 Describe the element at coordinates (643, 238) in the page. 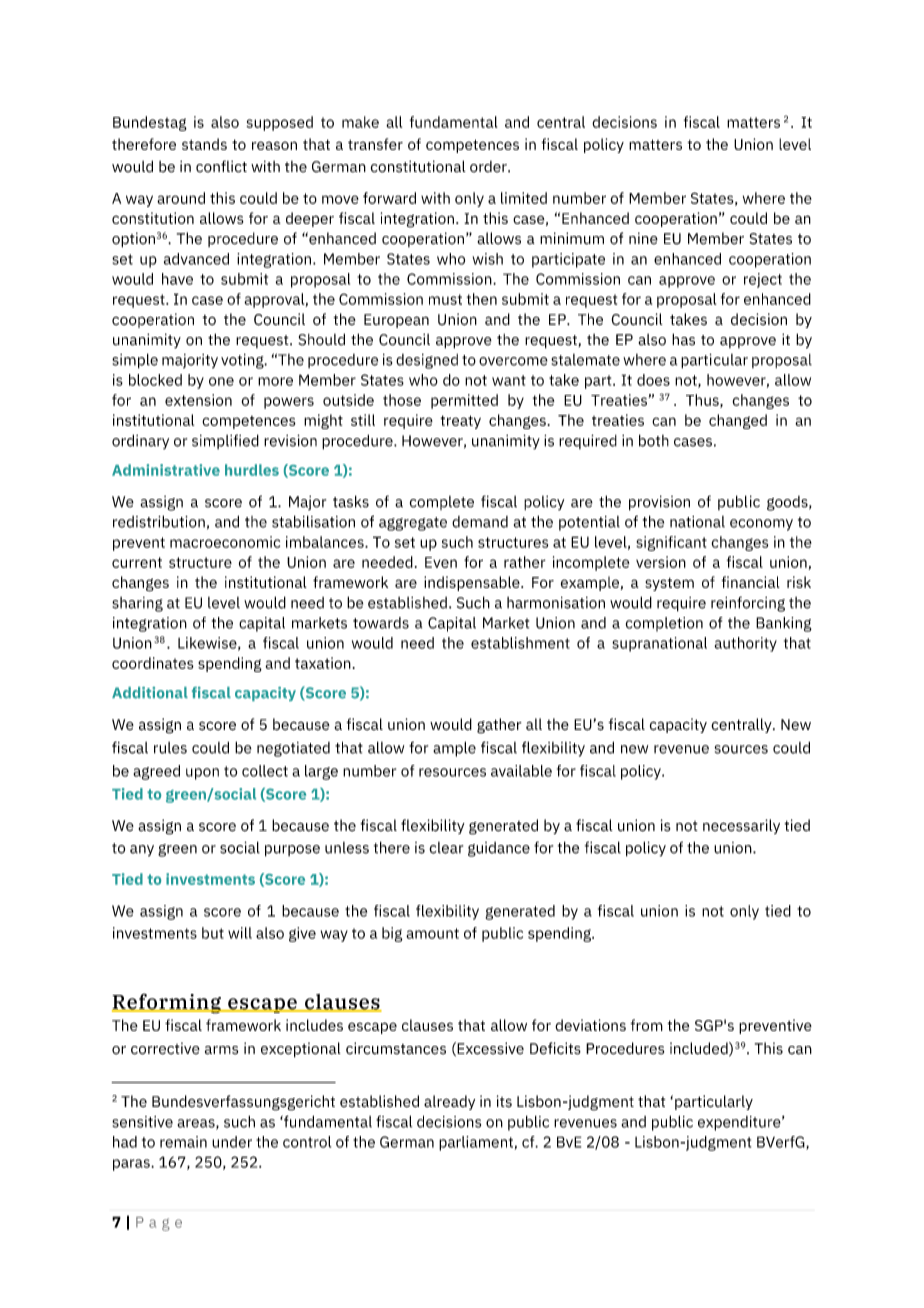

I see `nine` at that location.
